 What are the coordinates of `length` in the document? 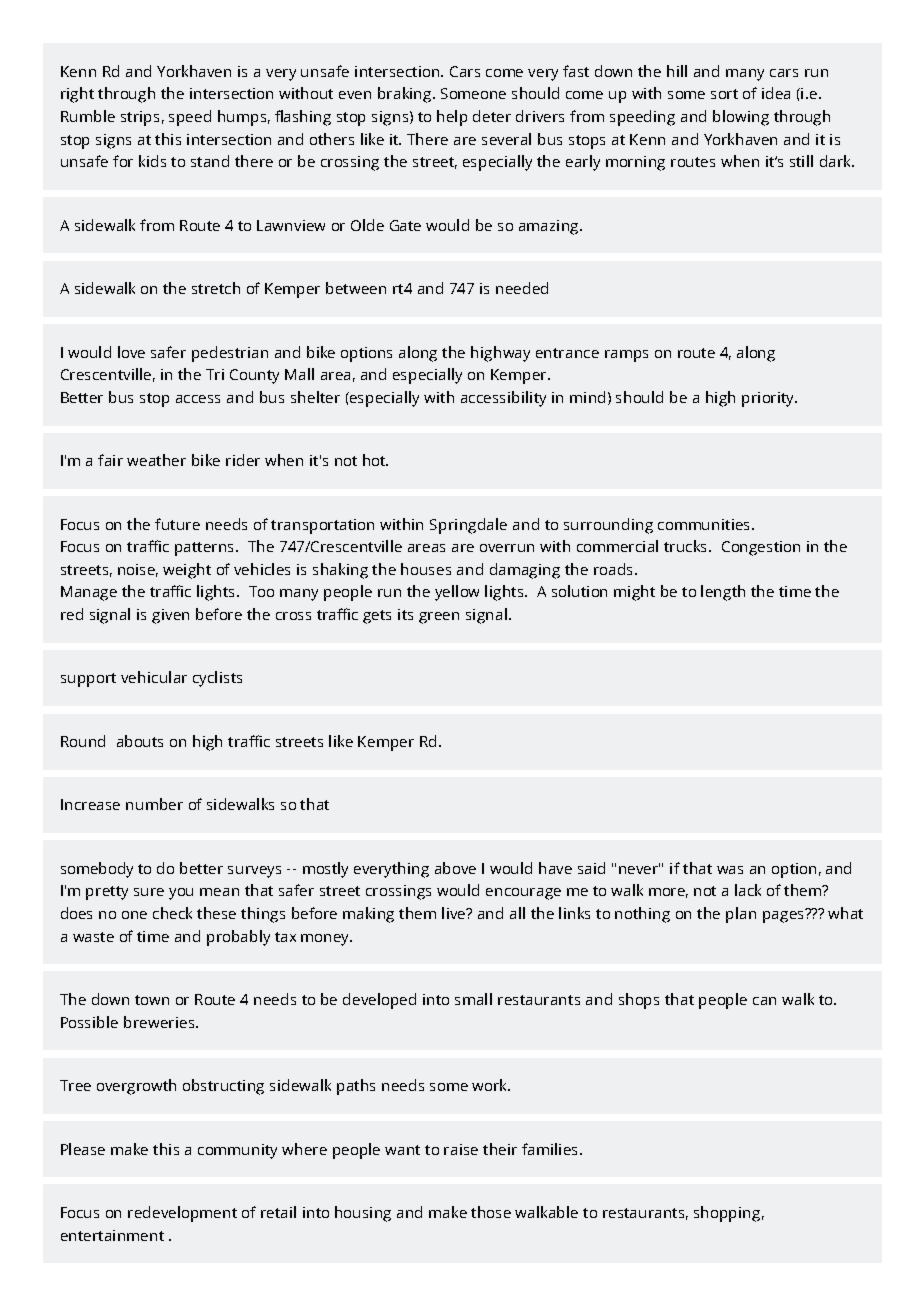 It's located at (723, 593).
